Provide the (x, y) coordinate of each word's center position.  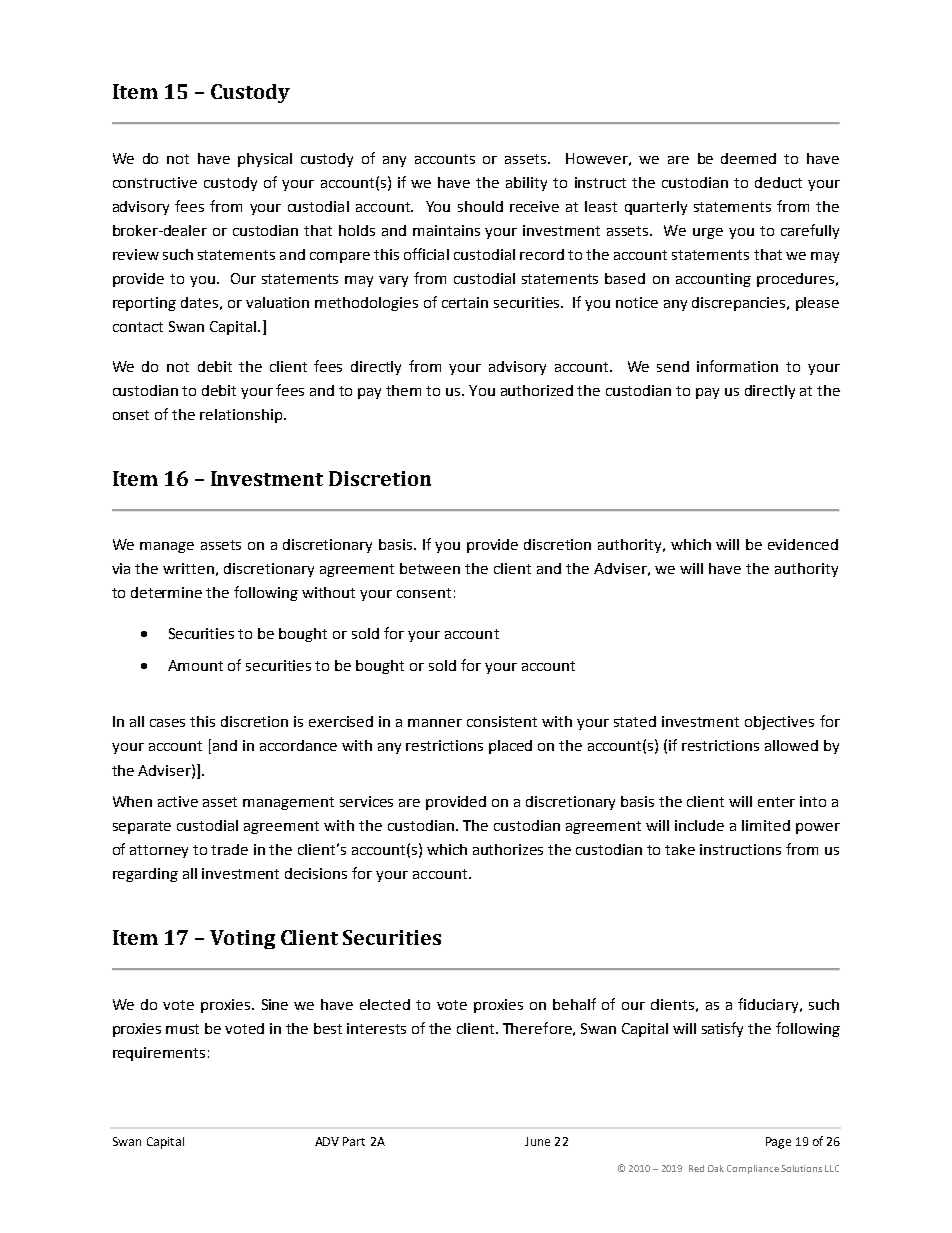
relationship (241, 416)
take (680, 849)
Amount (195, 665)
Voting (242, 939)
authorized (537, 390)
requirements (159, 1054)
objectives (779, 723)
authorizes (508, 849)
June (537, 1141)
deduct (778, 182)
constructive (155, 182)
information (737, 366)
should (480, 206)
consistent (502, 721)
